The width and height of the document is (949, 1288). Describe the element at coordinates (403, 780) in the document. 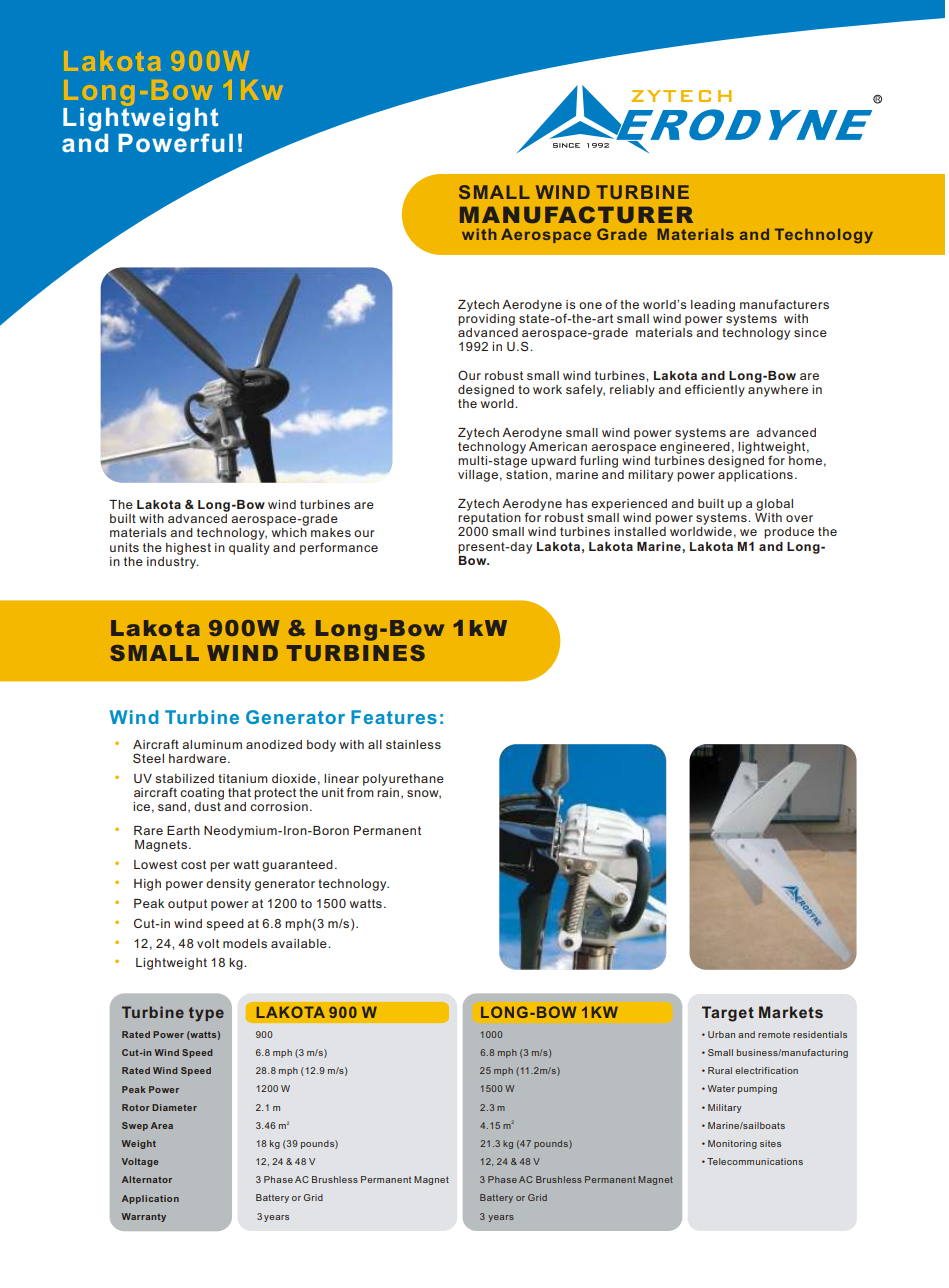

I see `polyurethane` at that location.
